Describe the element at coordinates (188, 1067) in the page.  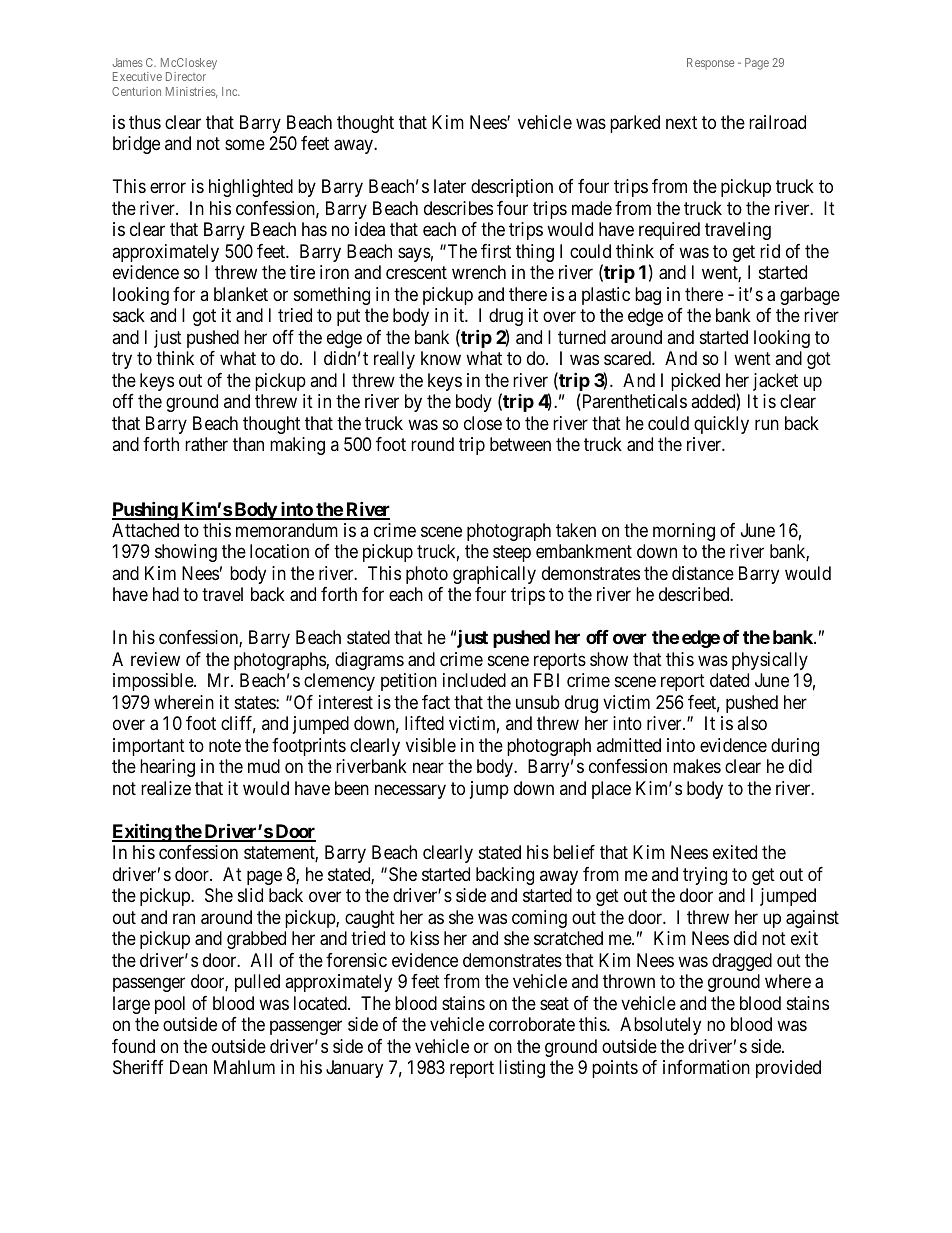
I see `Dean` at that location.
